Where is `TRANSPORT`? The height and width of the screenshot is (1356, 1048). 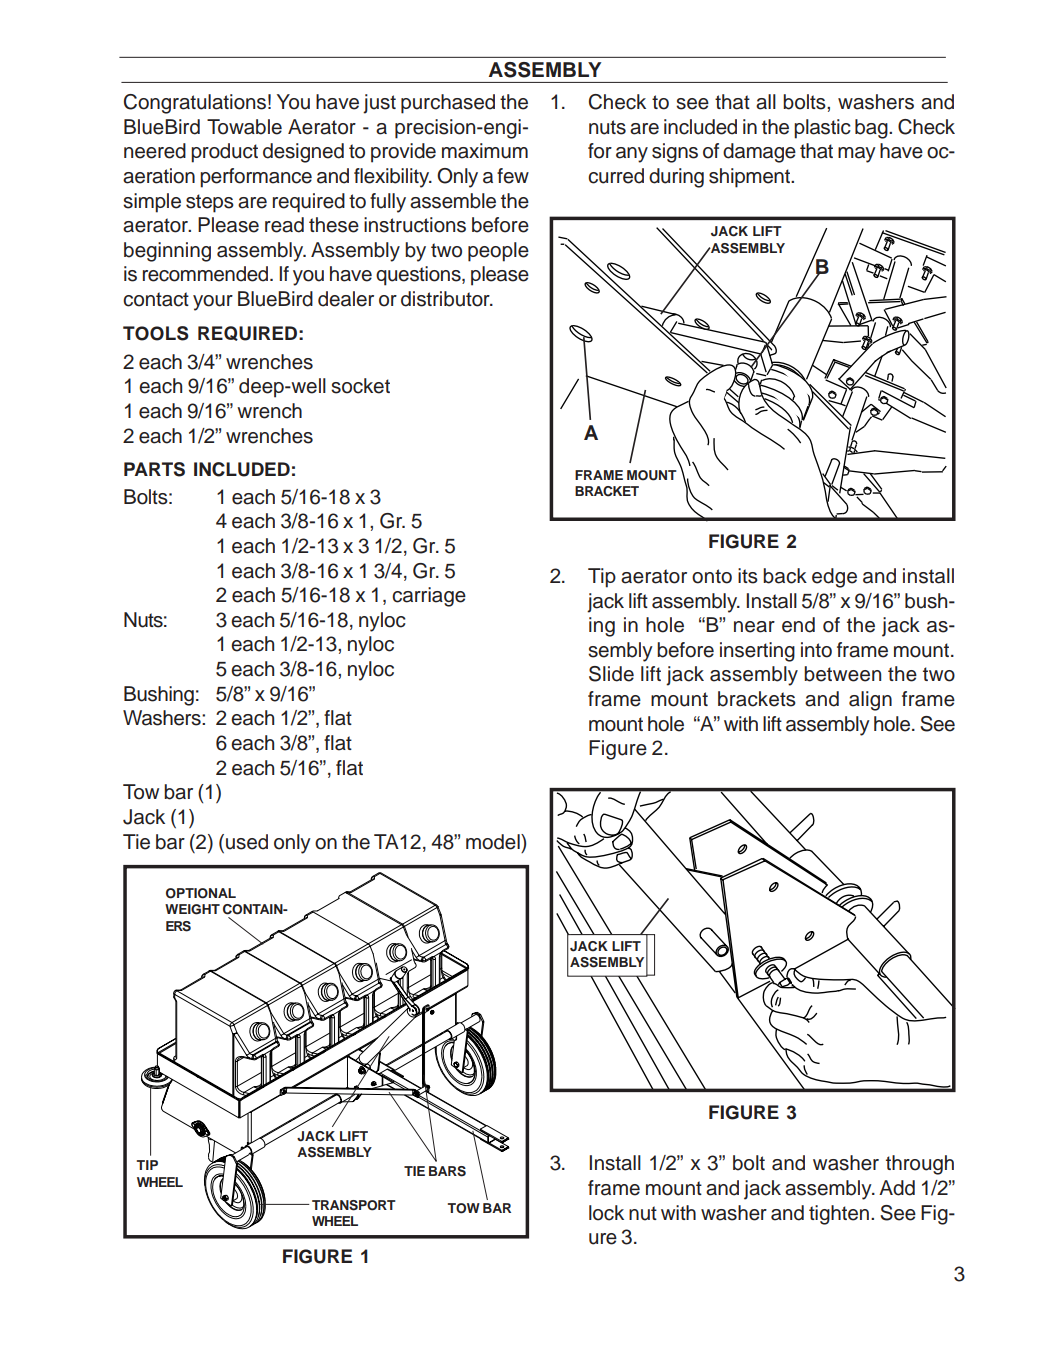 TRANSPORT is located at coordinates (354, 1205).
